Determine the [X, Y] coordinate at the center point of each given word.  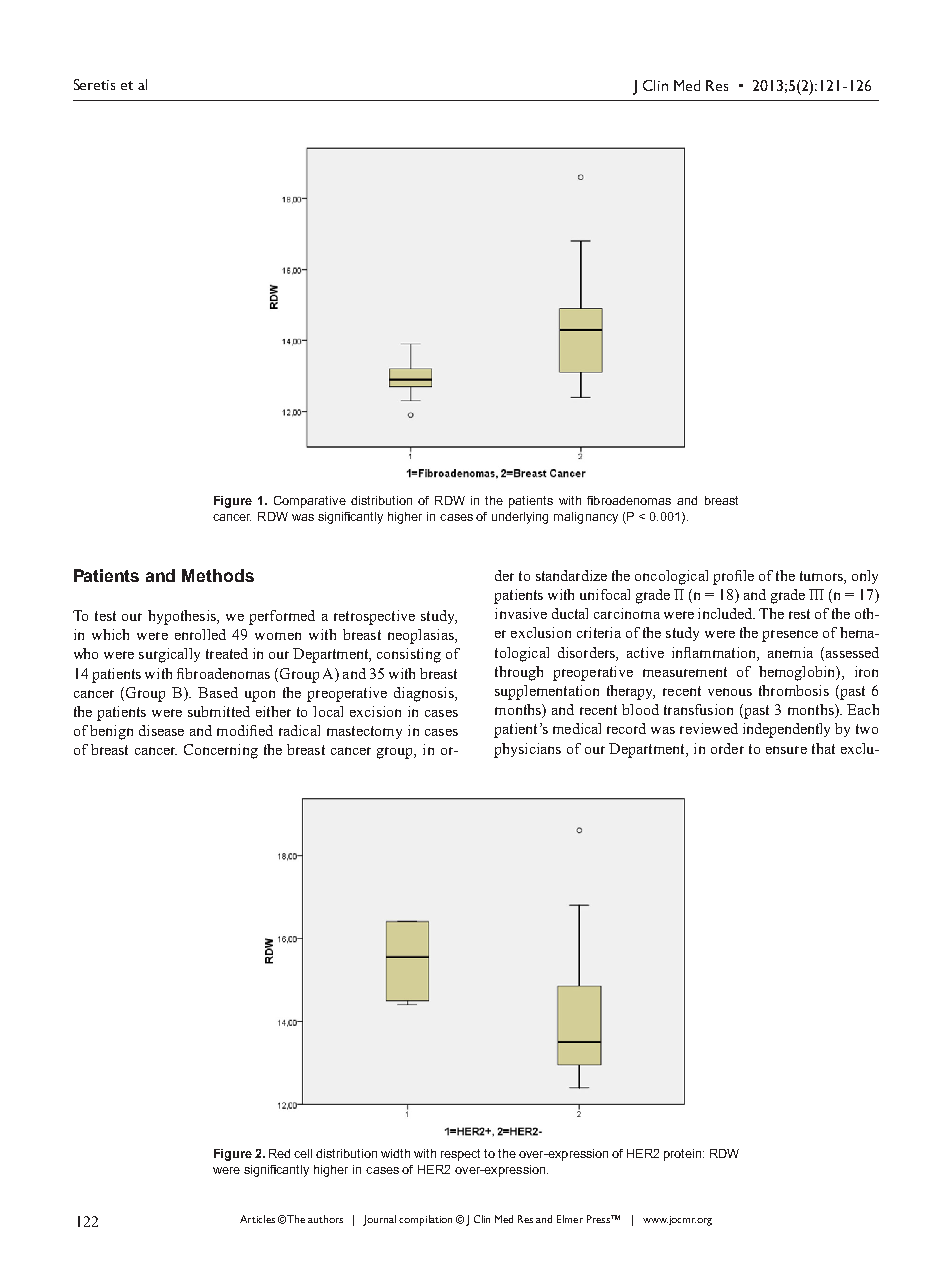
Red [279, 1153]
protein [684, 1155]
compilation [425, 1220]
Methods [218, 575]
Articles [257, 1219]
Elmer [570, 1219]
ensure [786, 750]
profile [733, 577]
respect [460, 1155]
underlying [520, 518]
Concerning [221, 751]
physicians [527, 750]
